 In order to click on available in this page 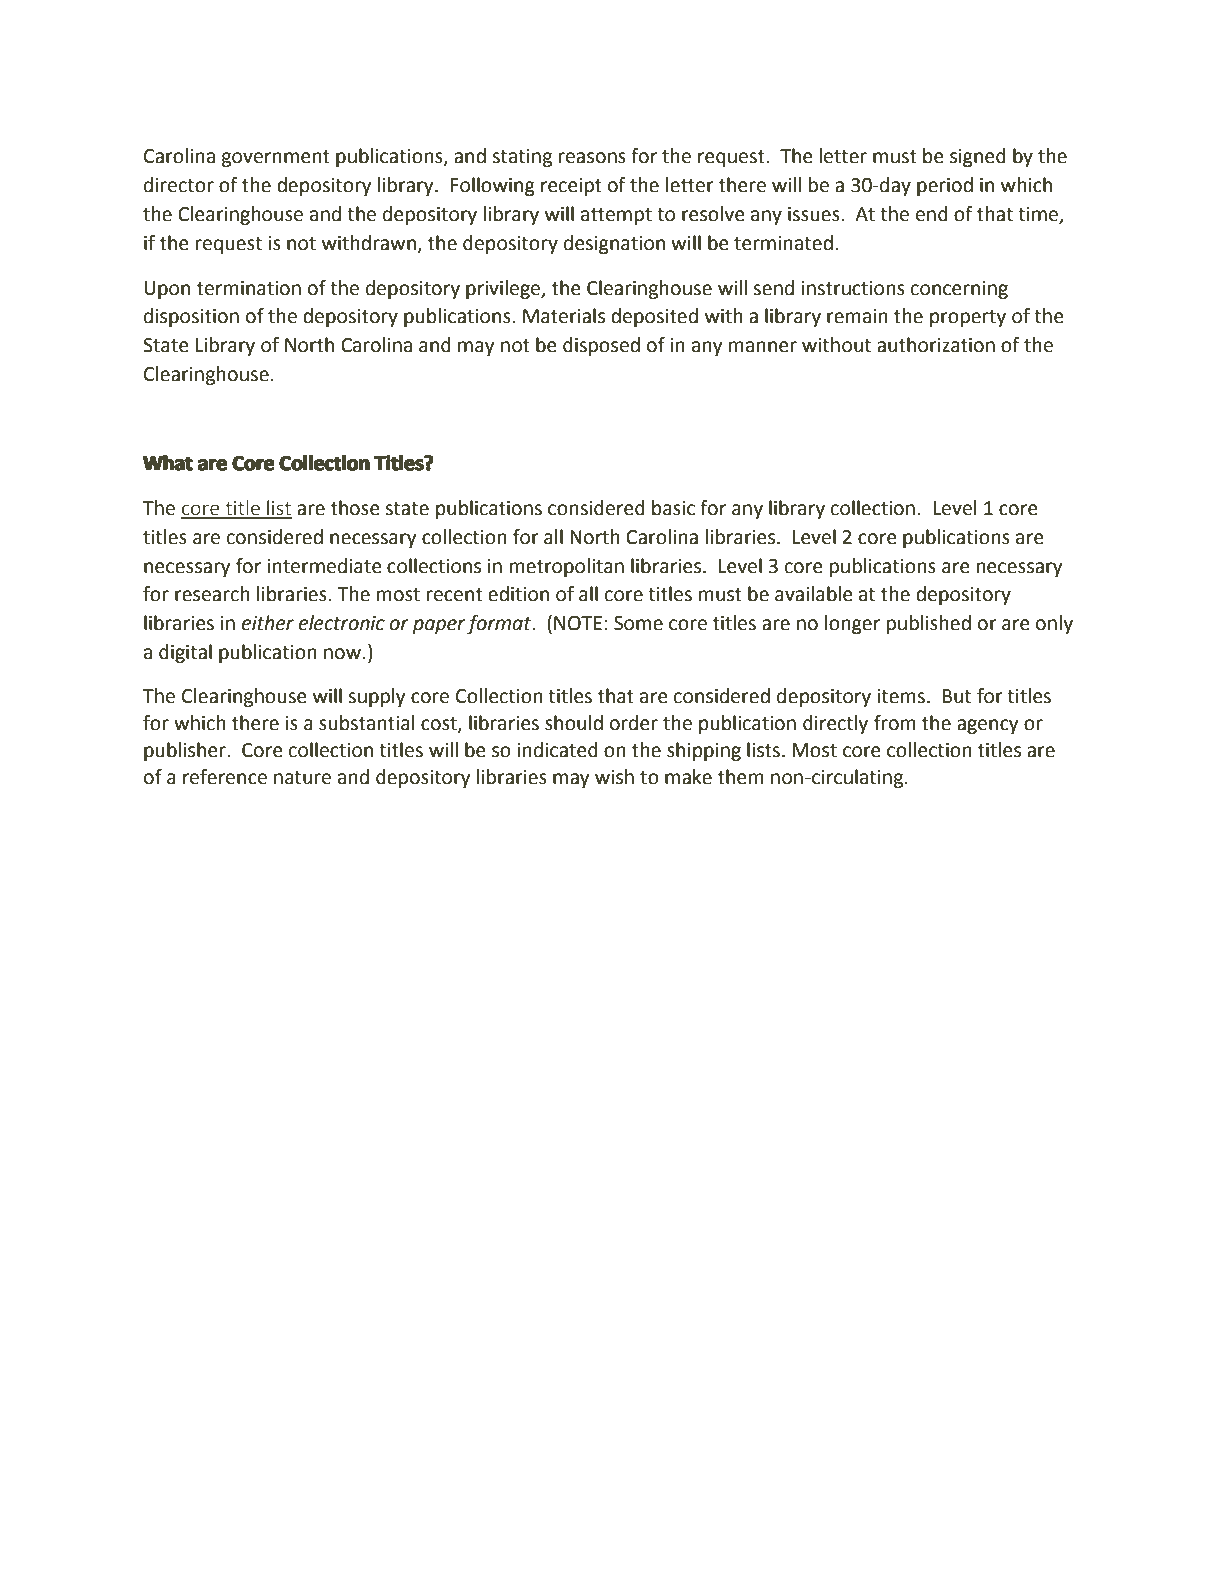, I will do `click(814, 594)`.
